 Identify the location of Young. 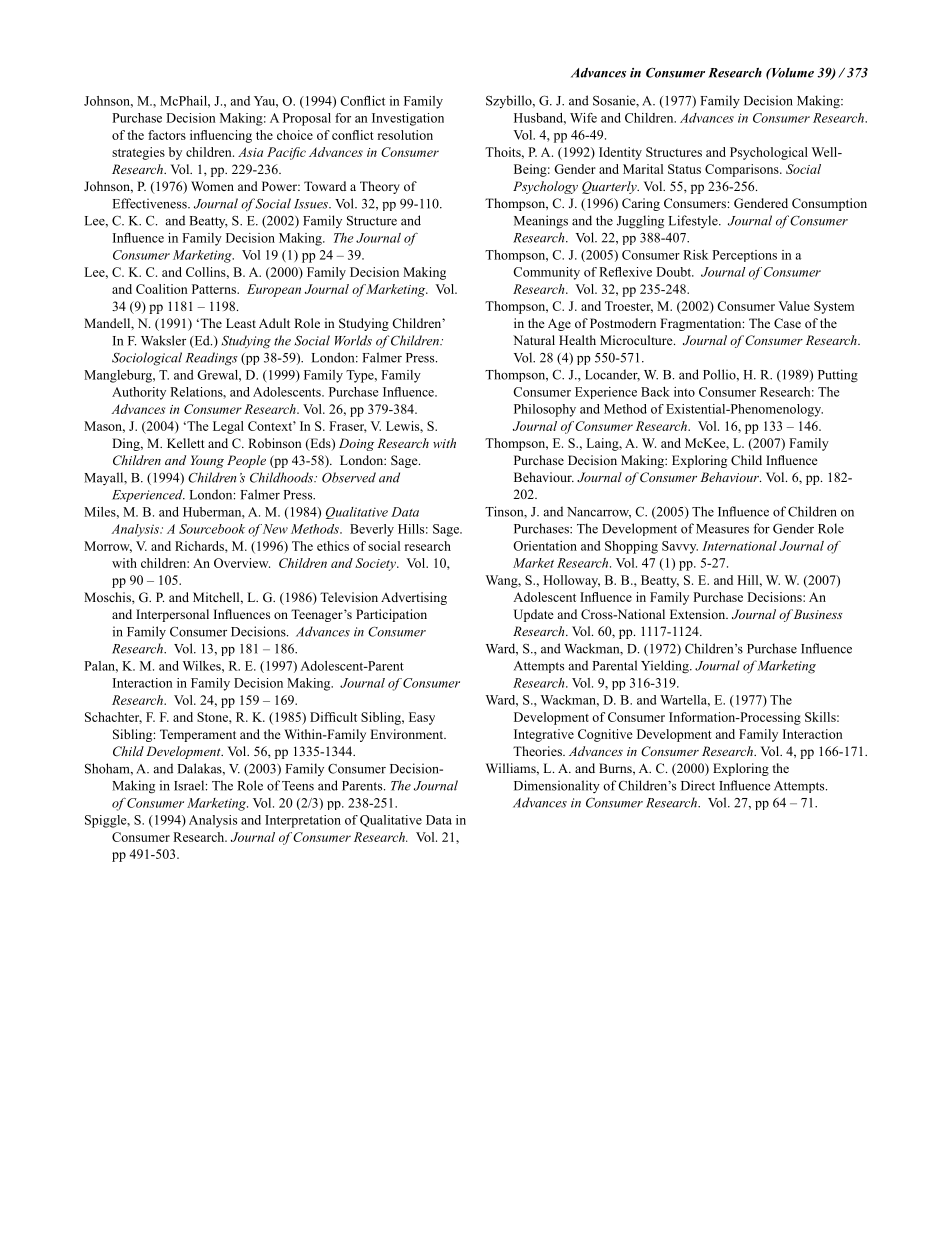
(207, 461).
